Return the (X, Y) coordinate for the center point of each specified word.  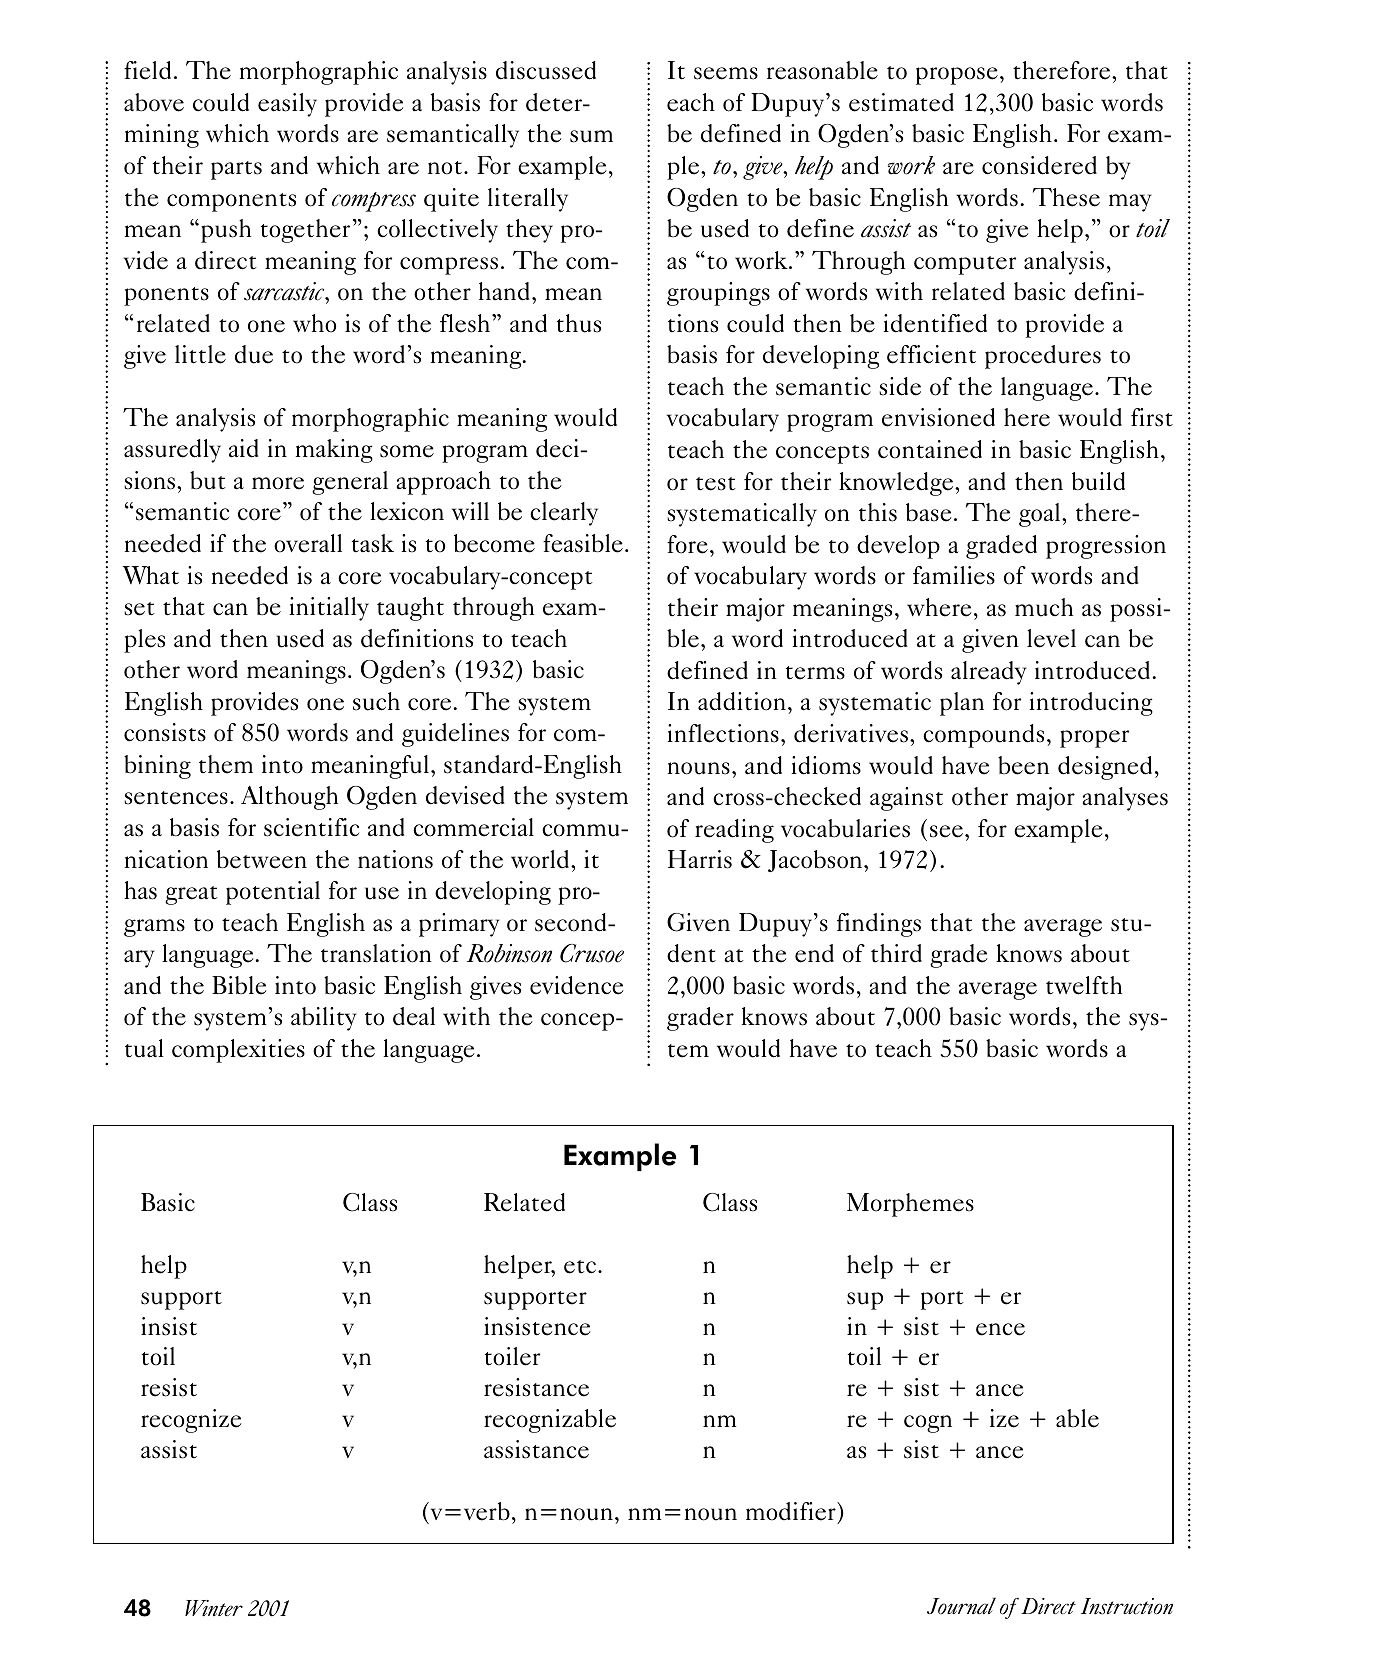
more (278, 483)
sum (591, 136)
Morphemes (910, 1205)
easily (287, 105)
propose (957, 76)
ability (324, 1019)
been (1023, 765)
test (716, 484)
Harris (700, 859)
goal (1039, 515)
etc (581, 1267)
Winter (214, 1608)
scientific (311, 827)
